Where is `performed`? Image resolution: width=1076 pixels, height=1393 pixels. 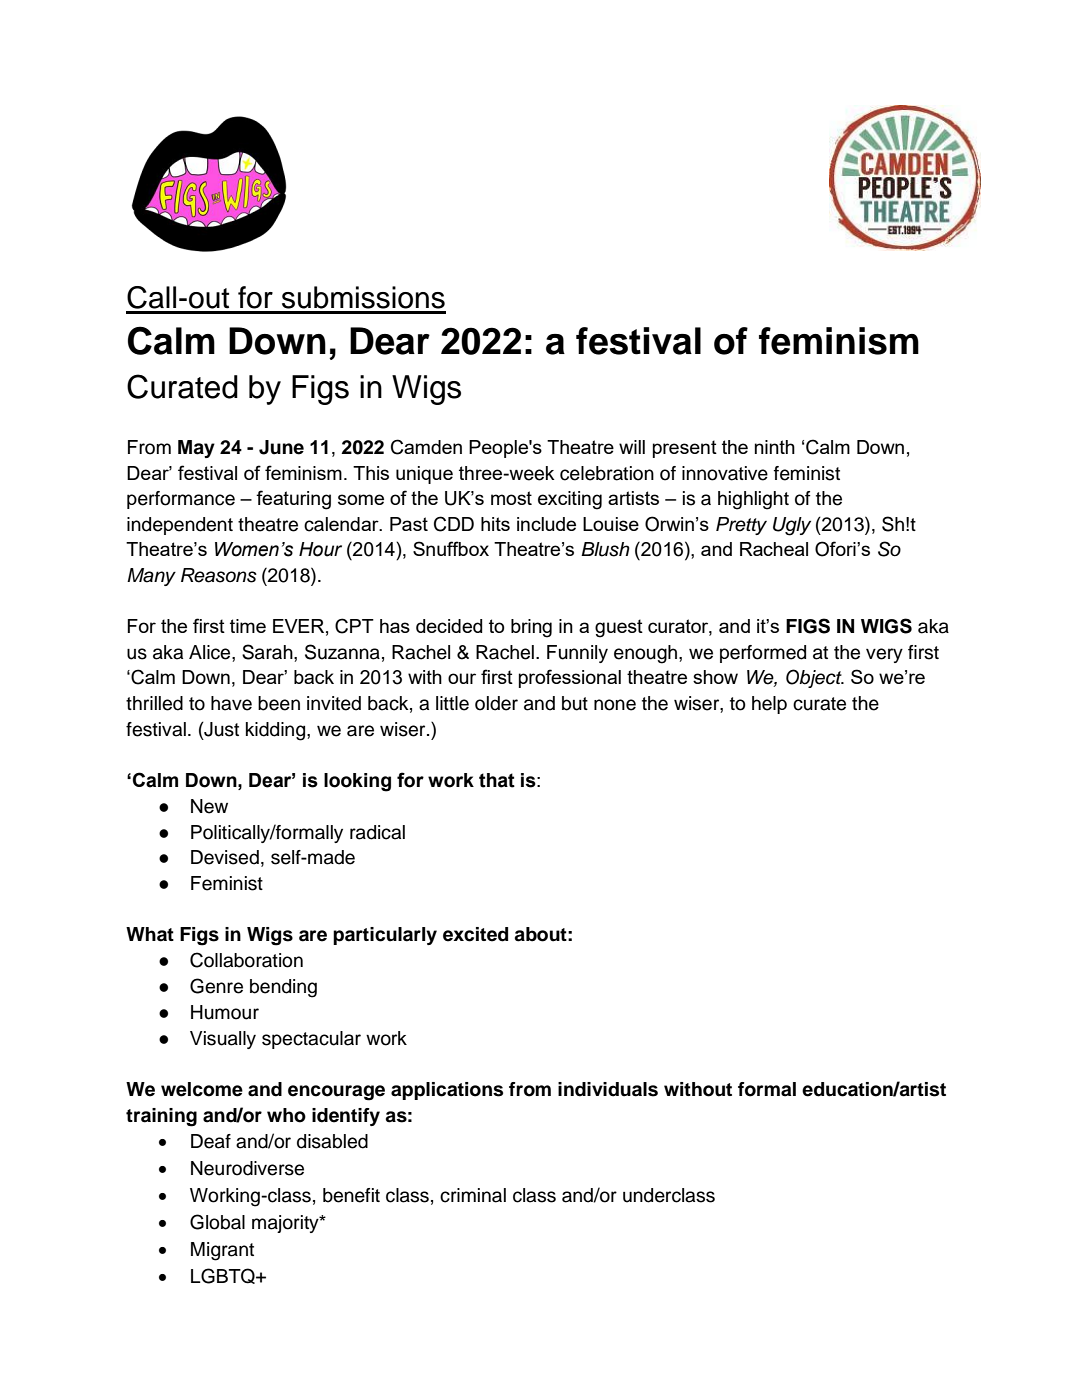
performed is located at coordinates (763, 654).
